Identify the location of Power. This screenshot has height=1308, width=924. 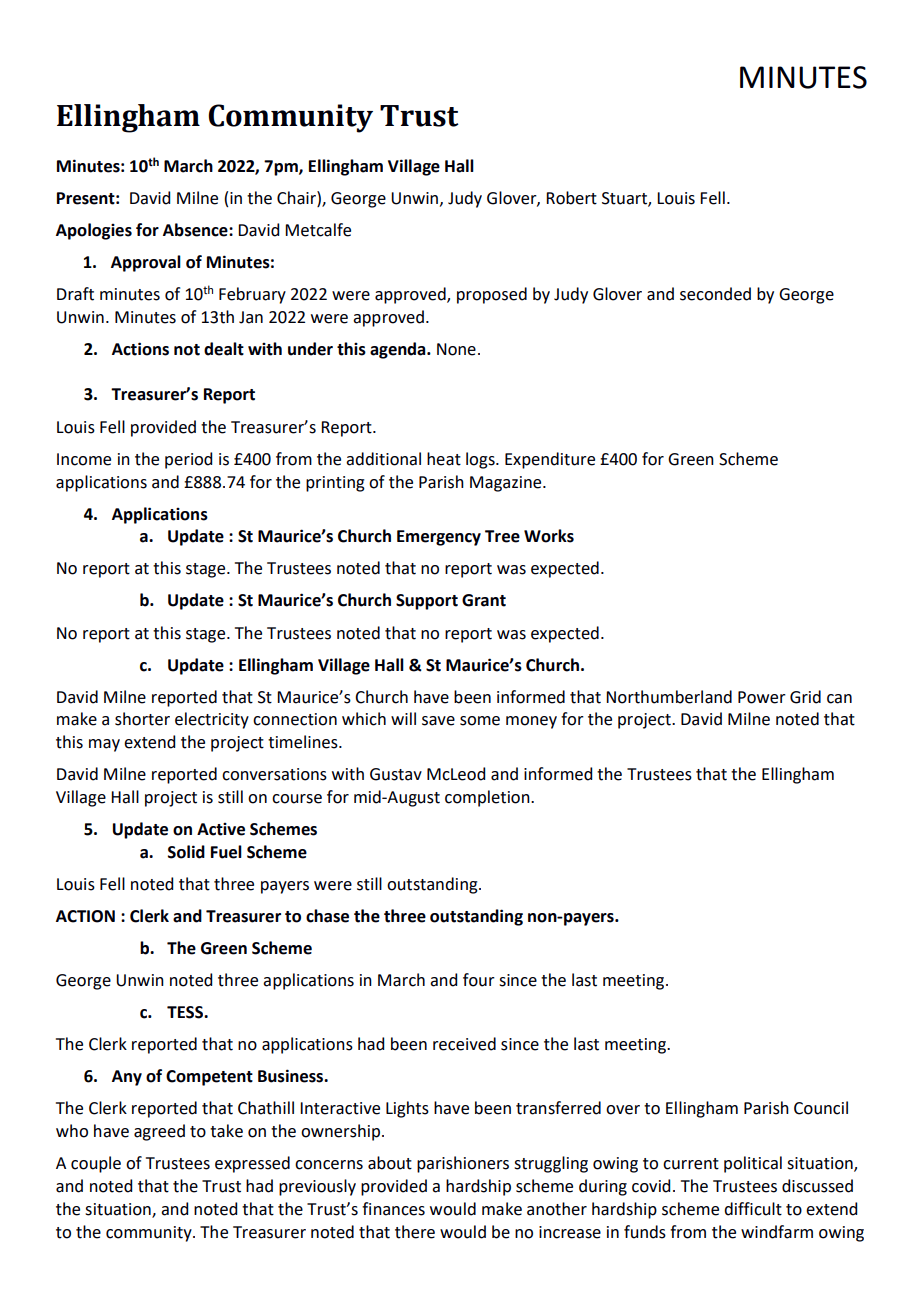
(762, 697).
